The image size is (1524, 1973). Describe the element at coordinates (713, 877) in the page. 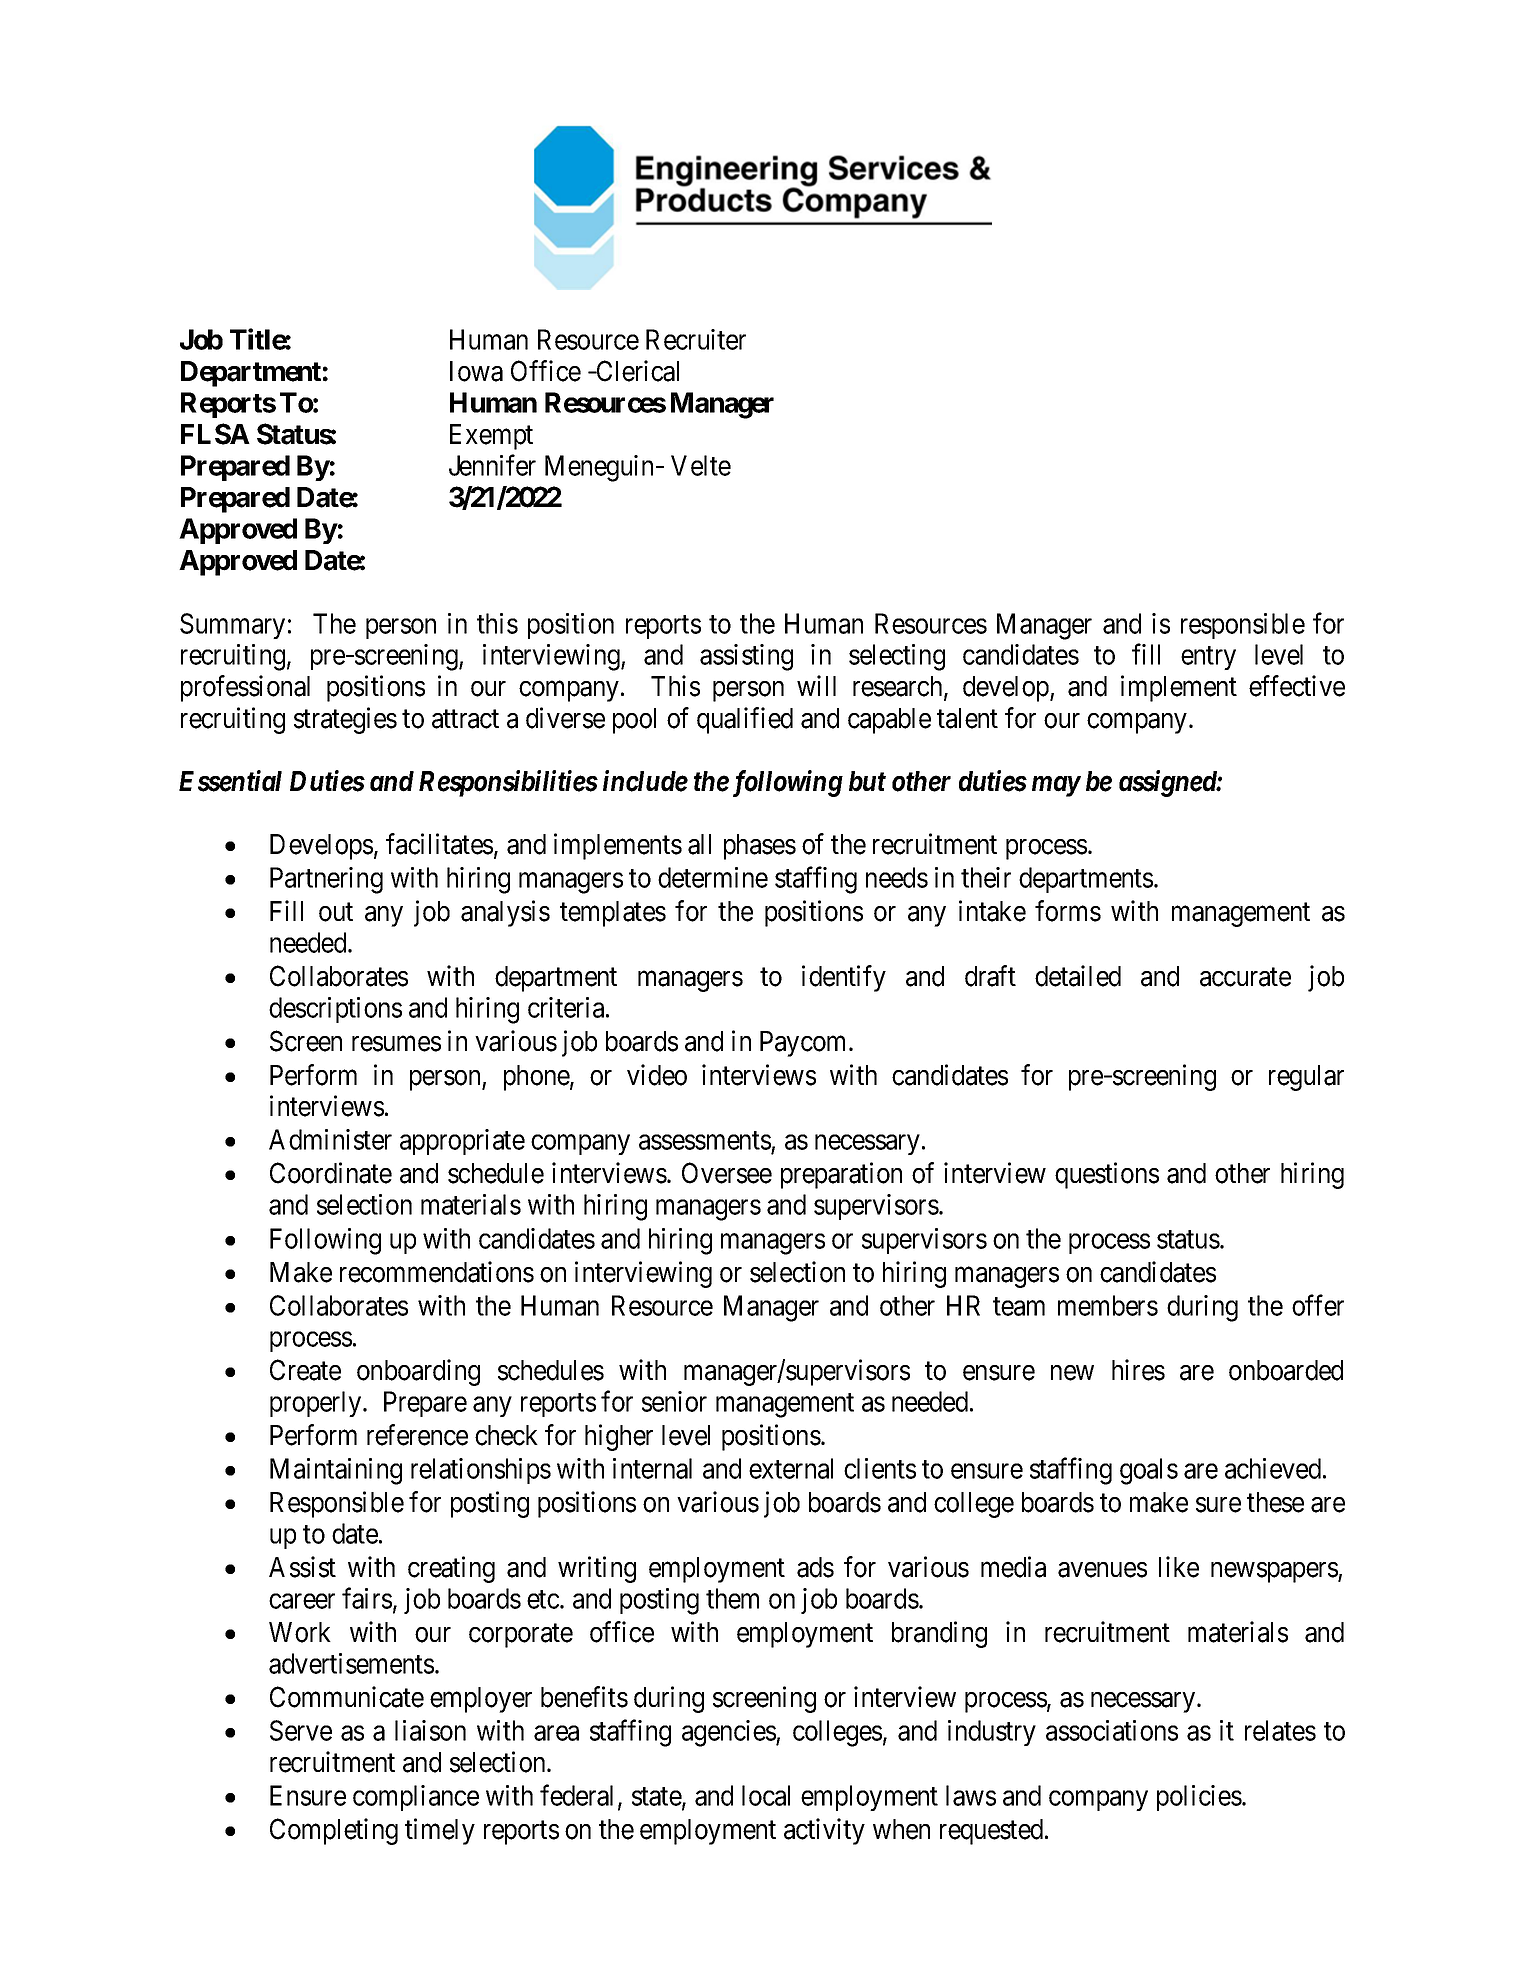

I see `determine` at that location.
